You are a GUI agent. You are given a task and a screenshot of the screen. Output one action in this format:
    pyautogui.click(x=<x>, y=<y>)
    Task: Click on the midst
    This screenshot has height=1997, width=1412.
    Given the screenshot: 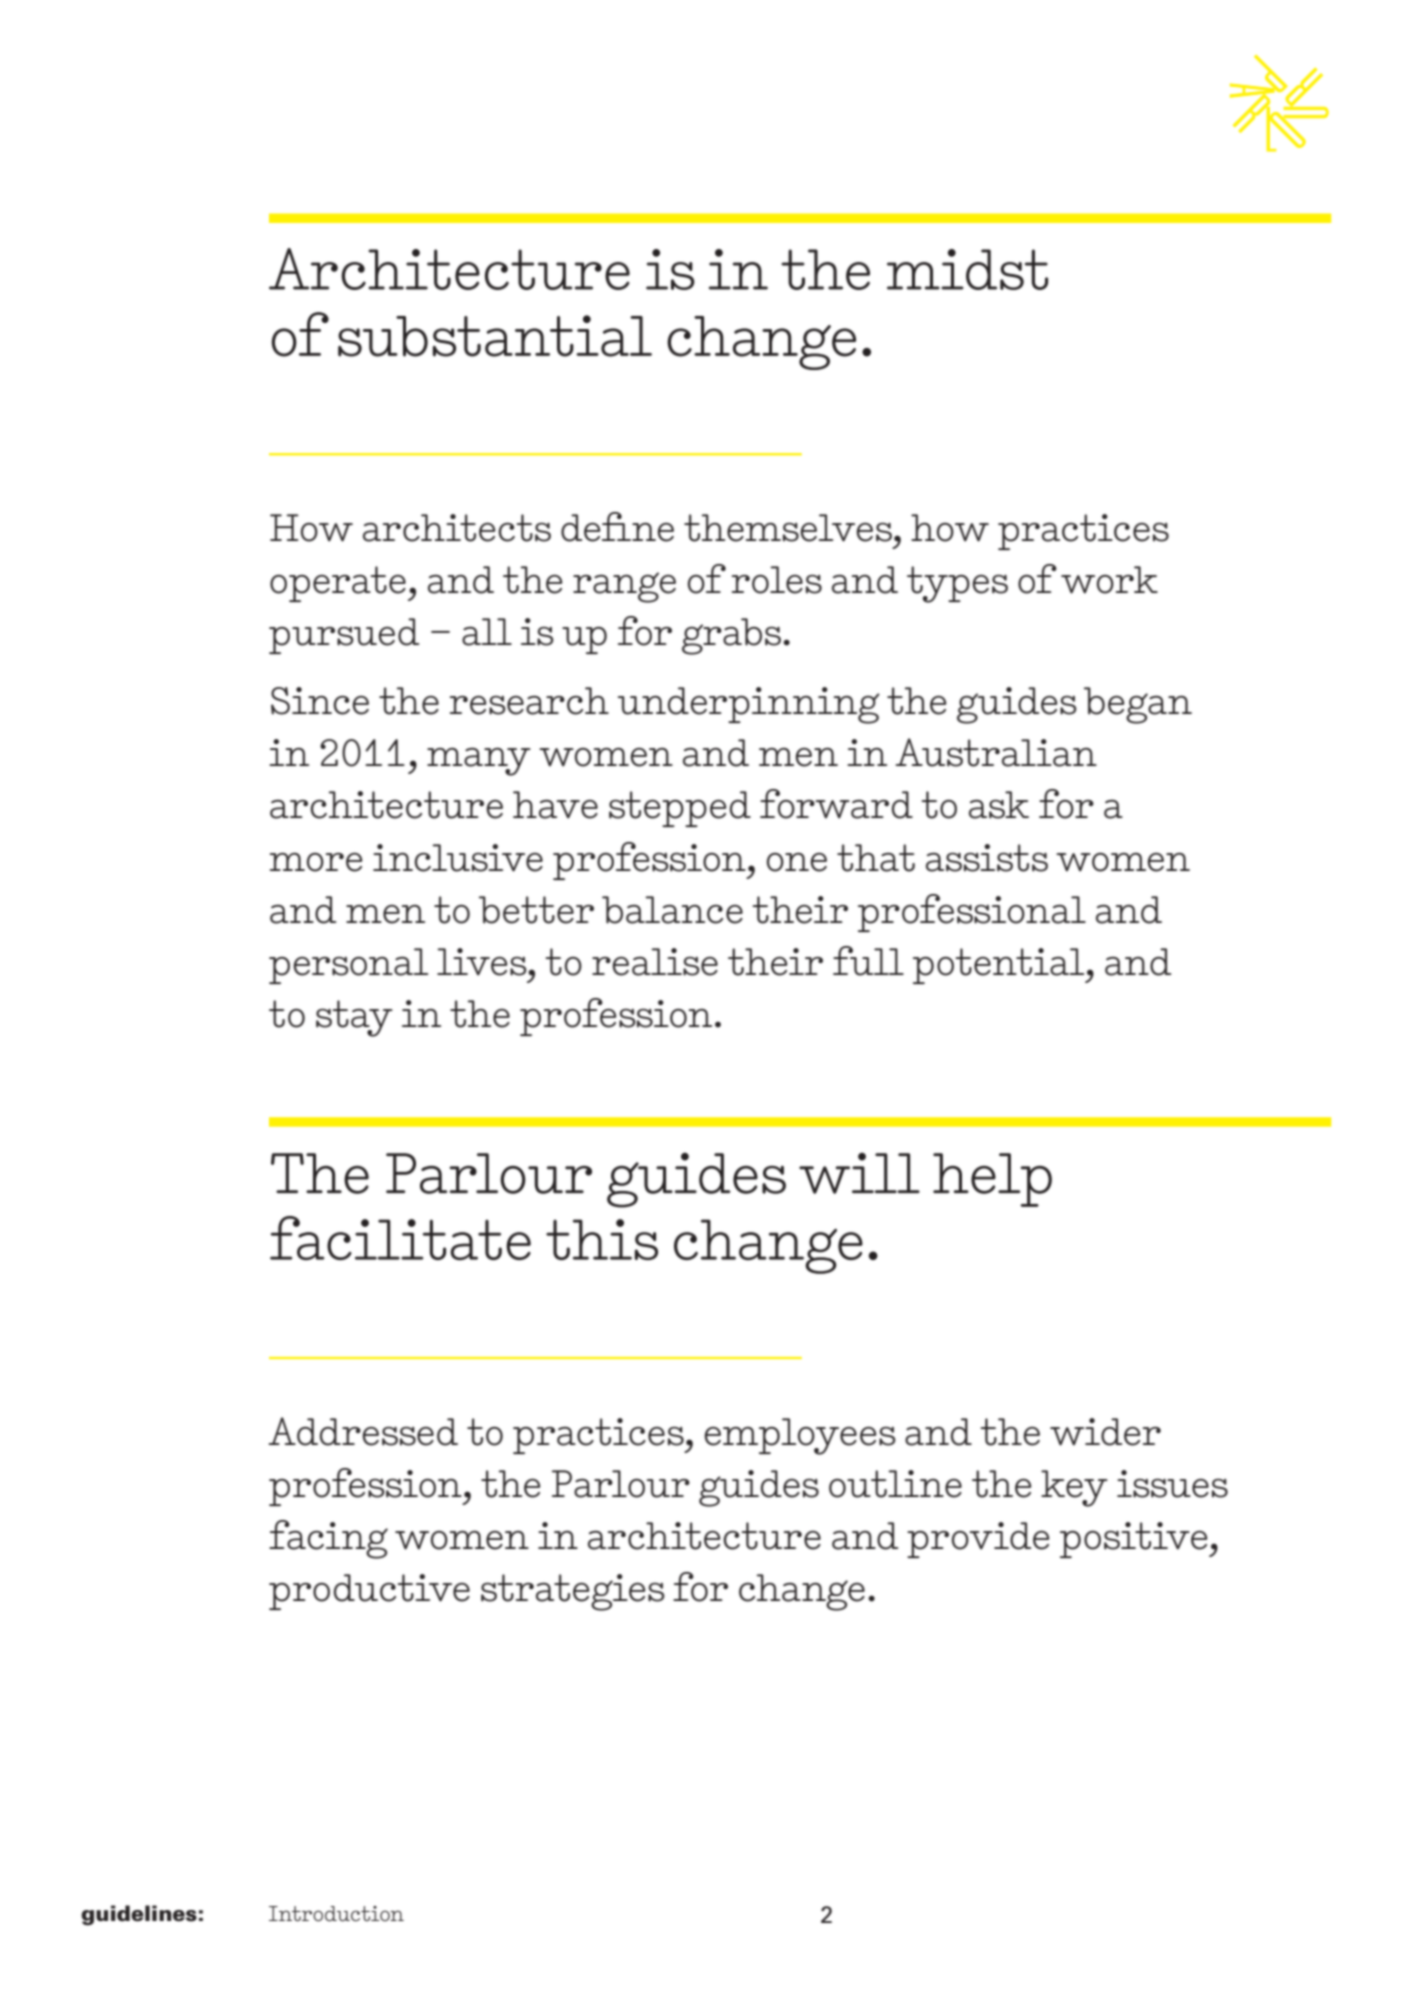 What is the action you would take?
    pyautogui.click(x=967, y=269)
